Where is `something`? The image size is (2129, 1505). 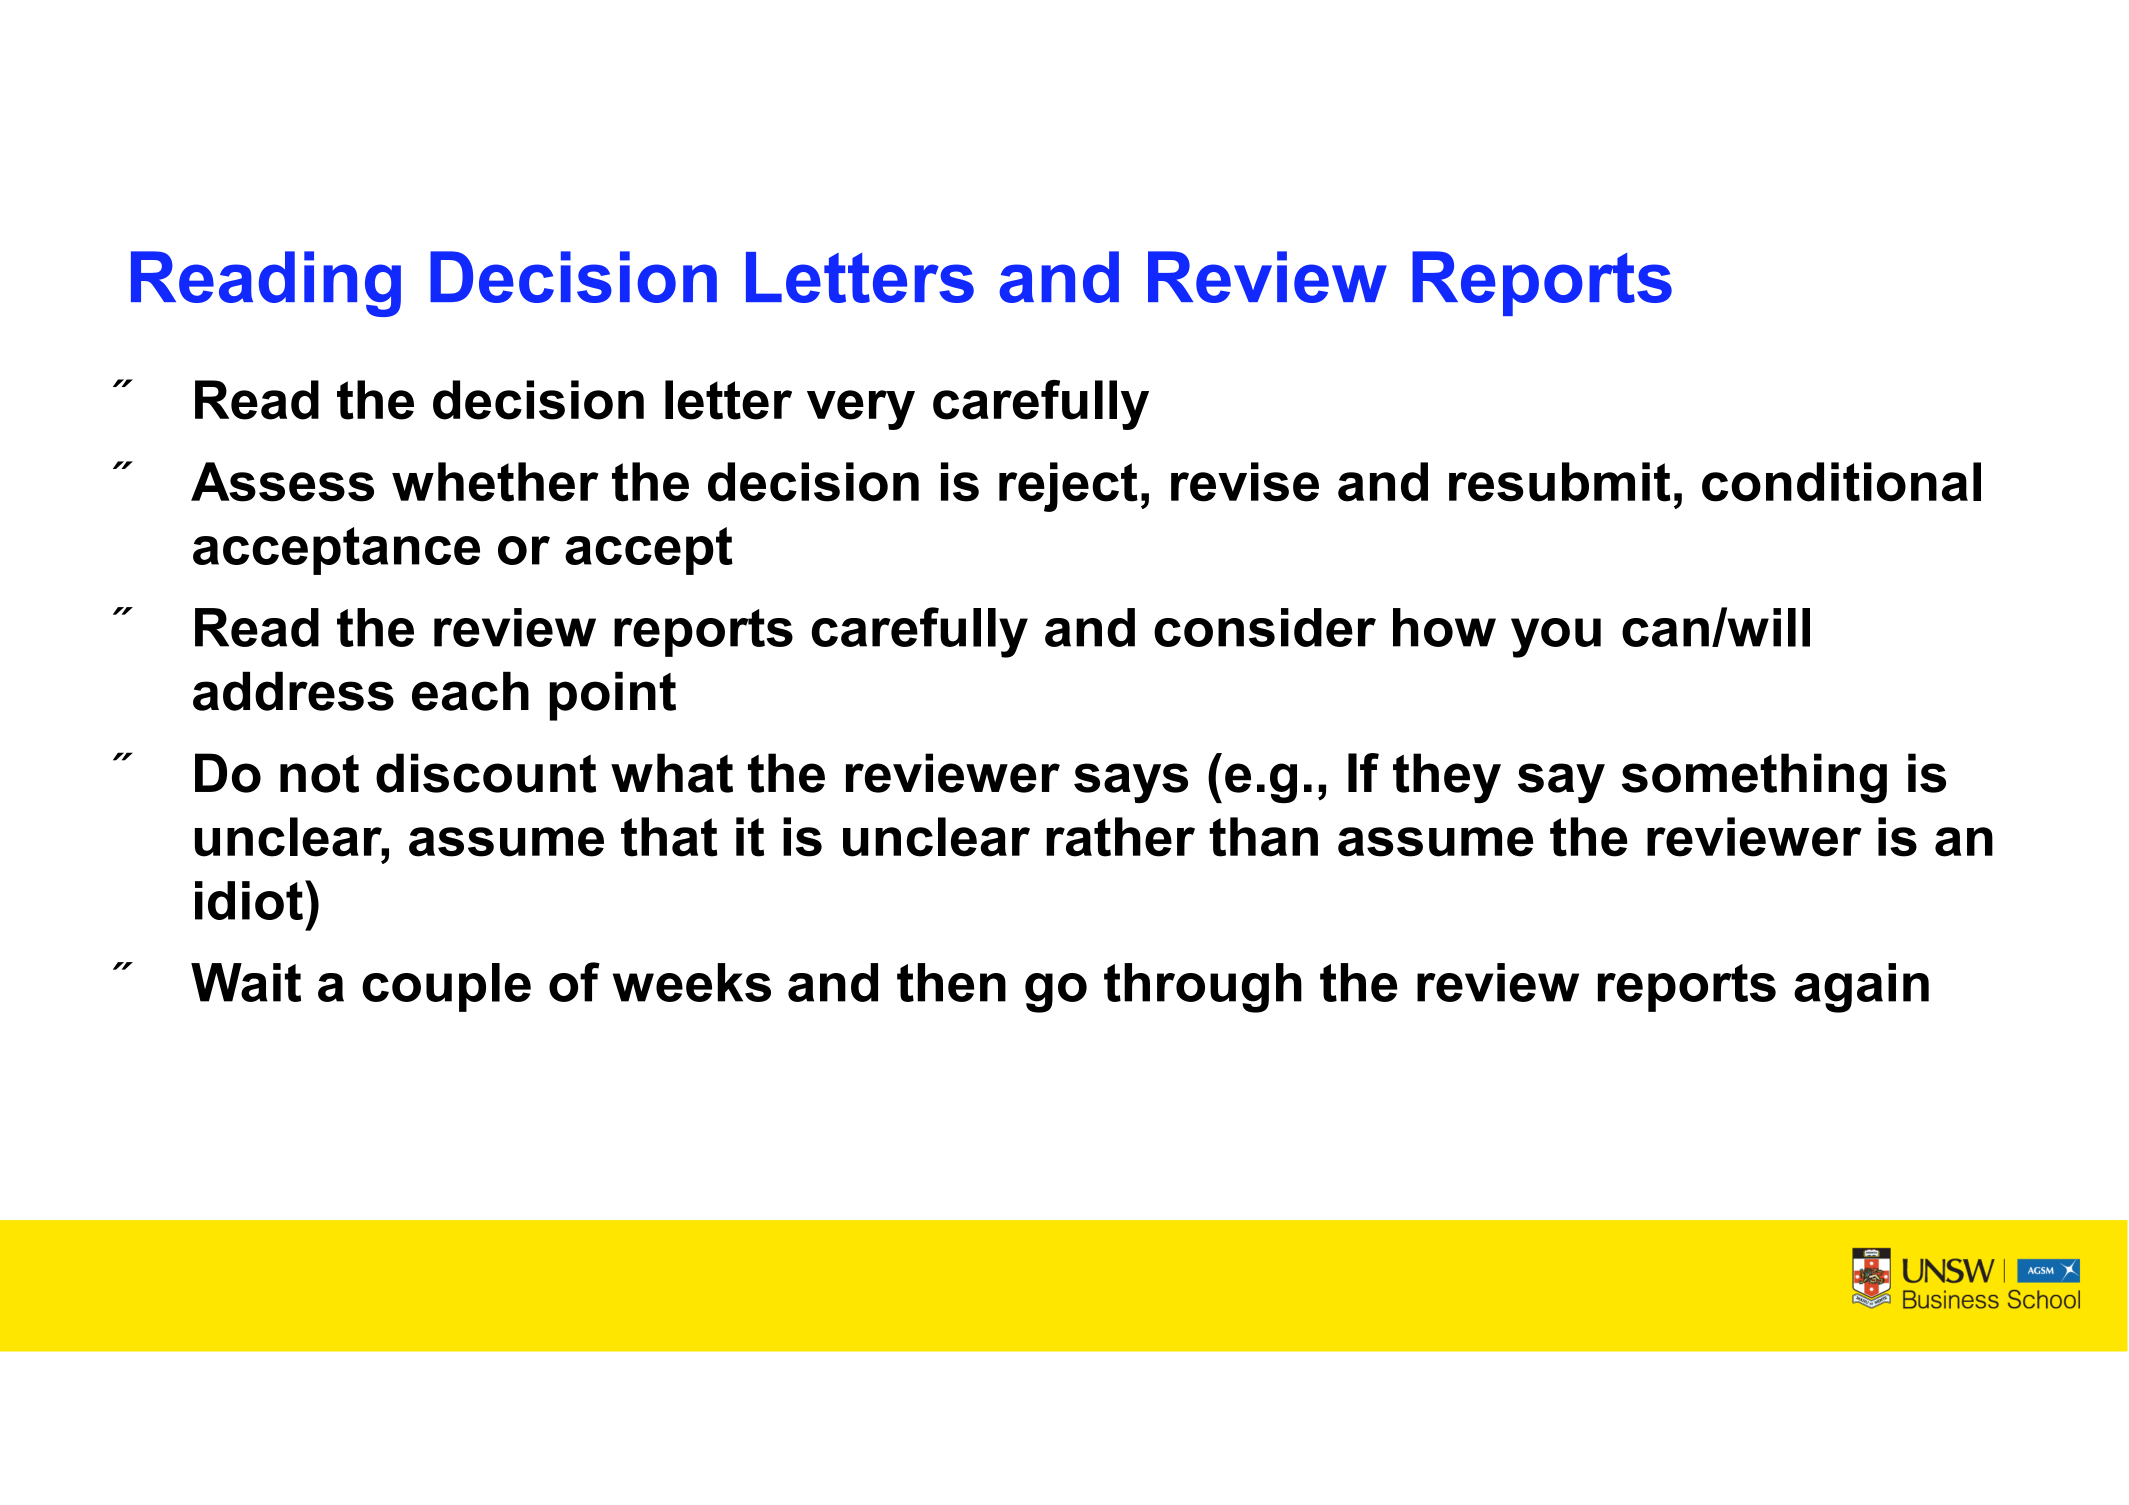
something is located at coordinates (1754, 778).
